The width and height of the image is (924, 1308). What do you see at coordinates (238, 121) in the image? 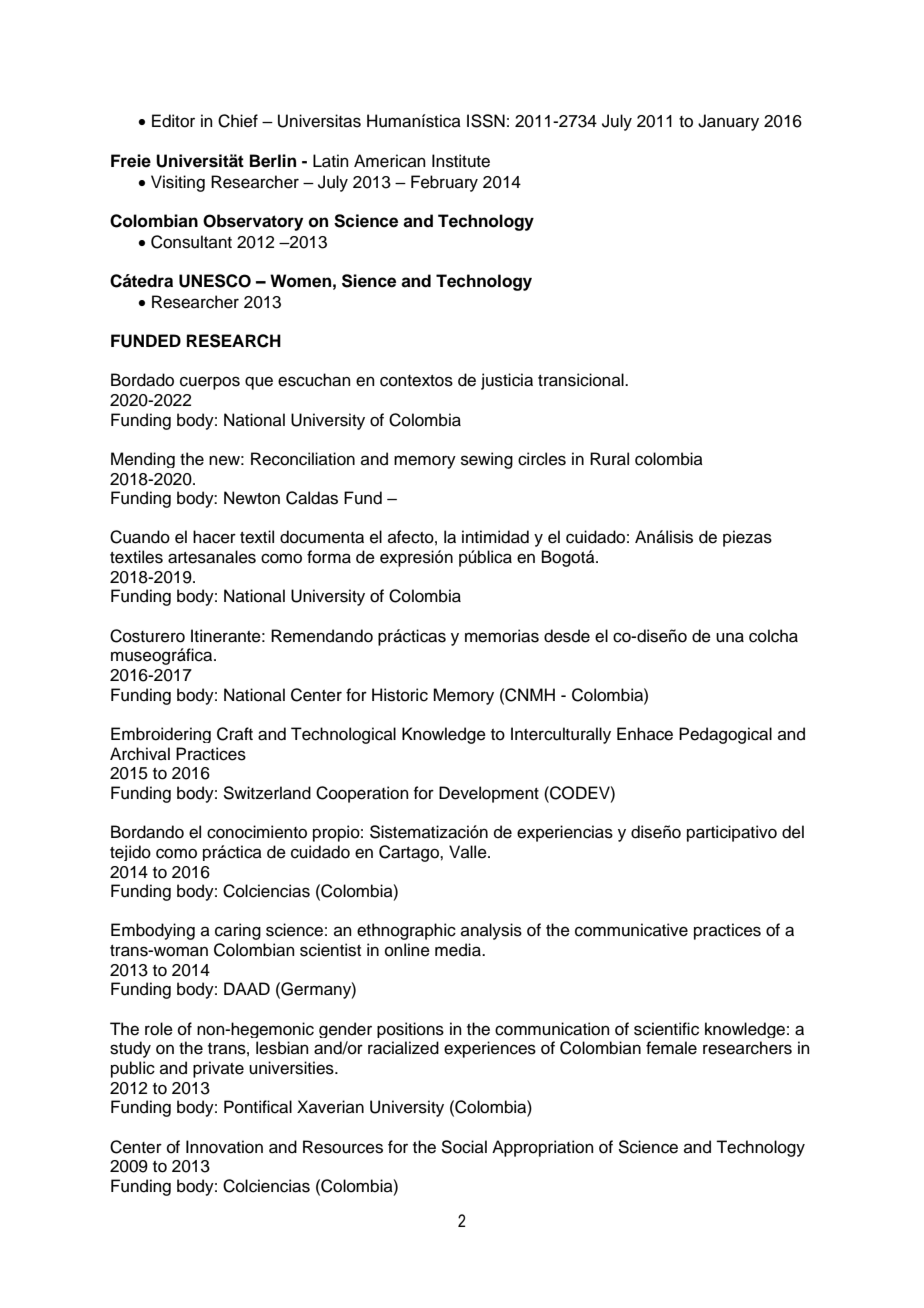
I see `Chief` at bounding box center [238, 121].
